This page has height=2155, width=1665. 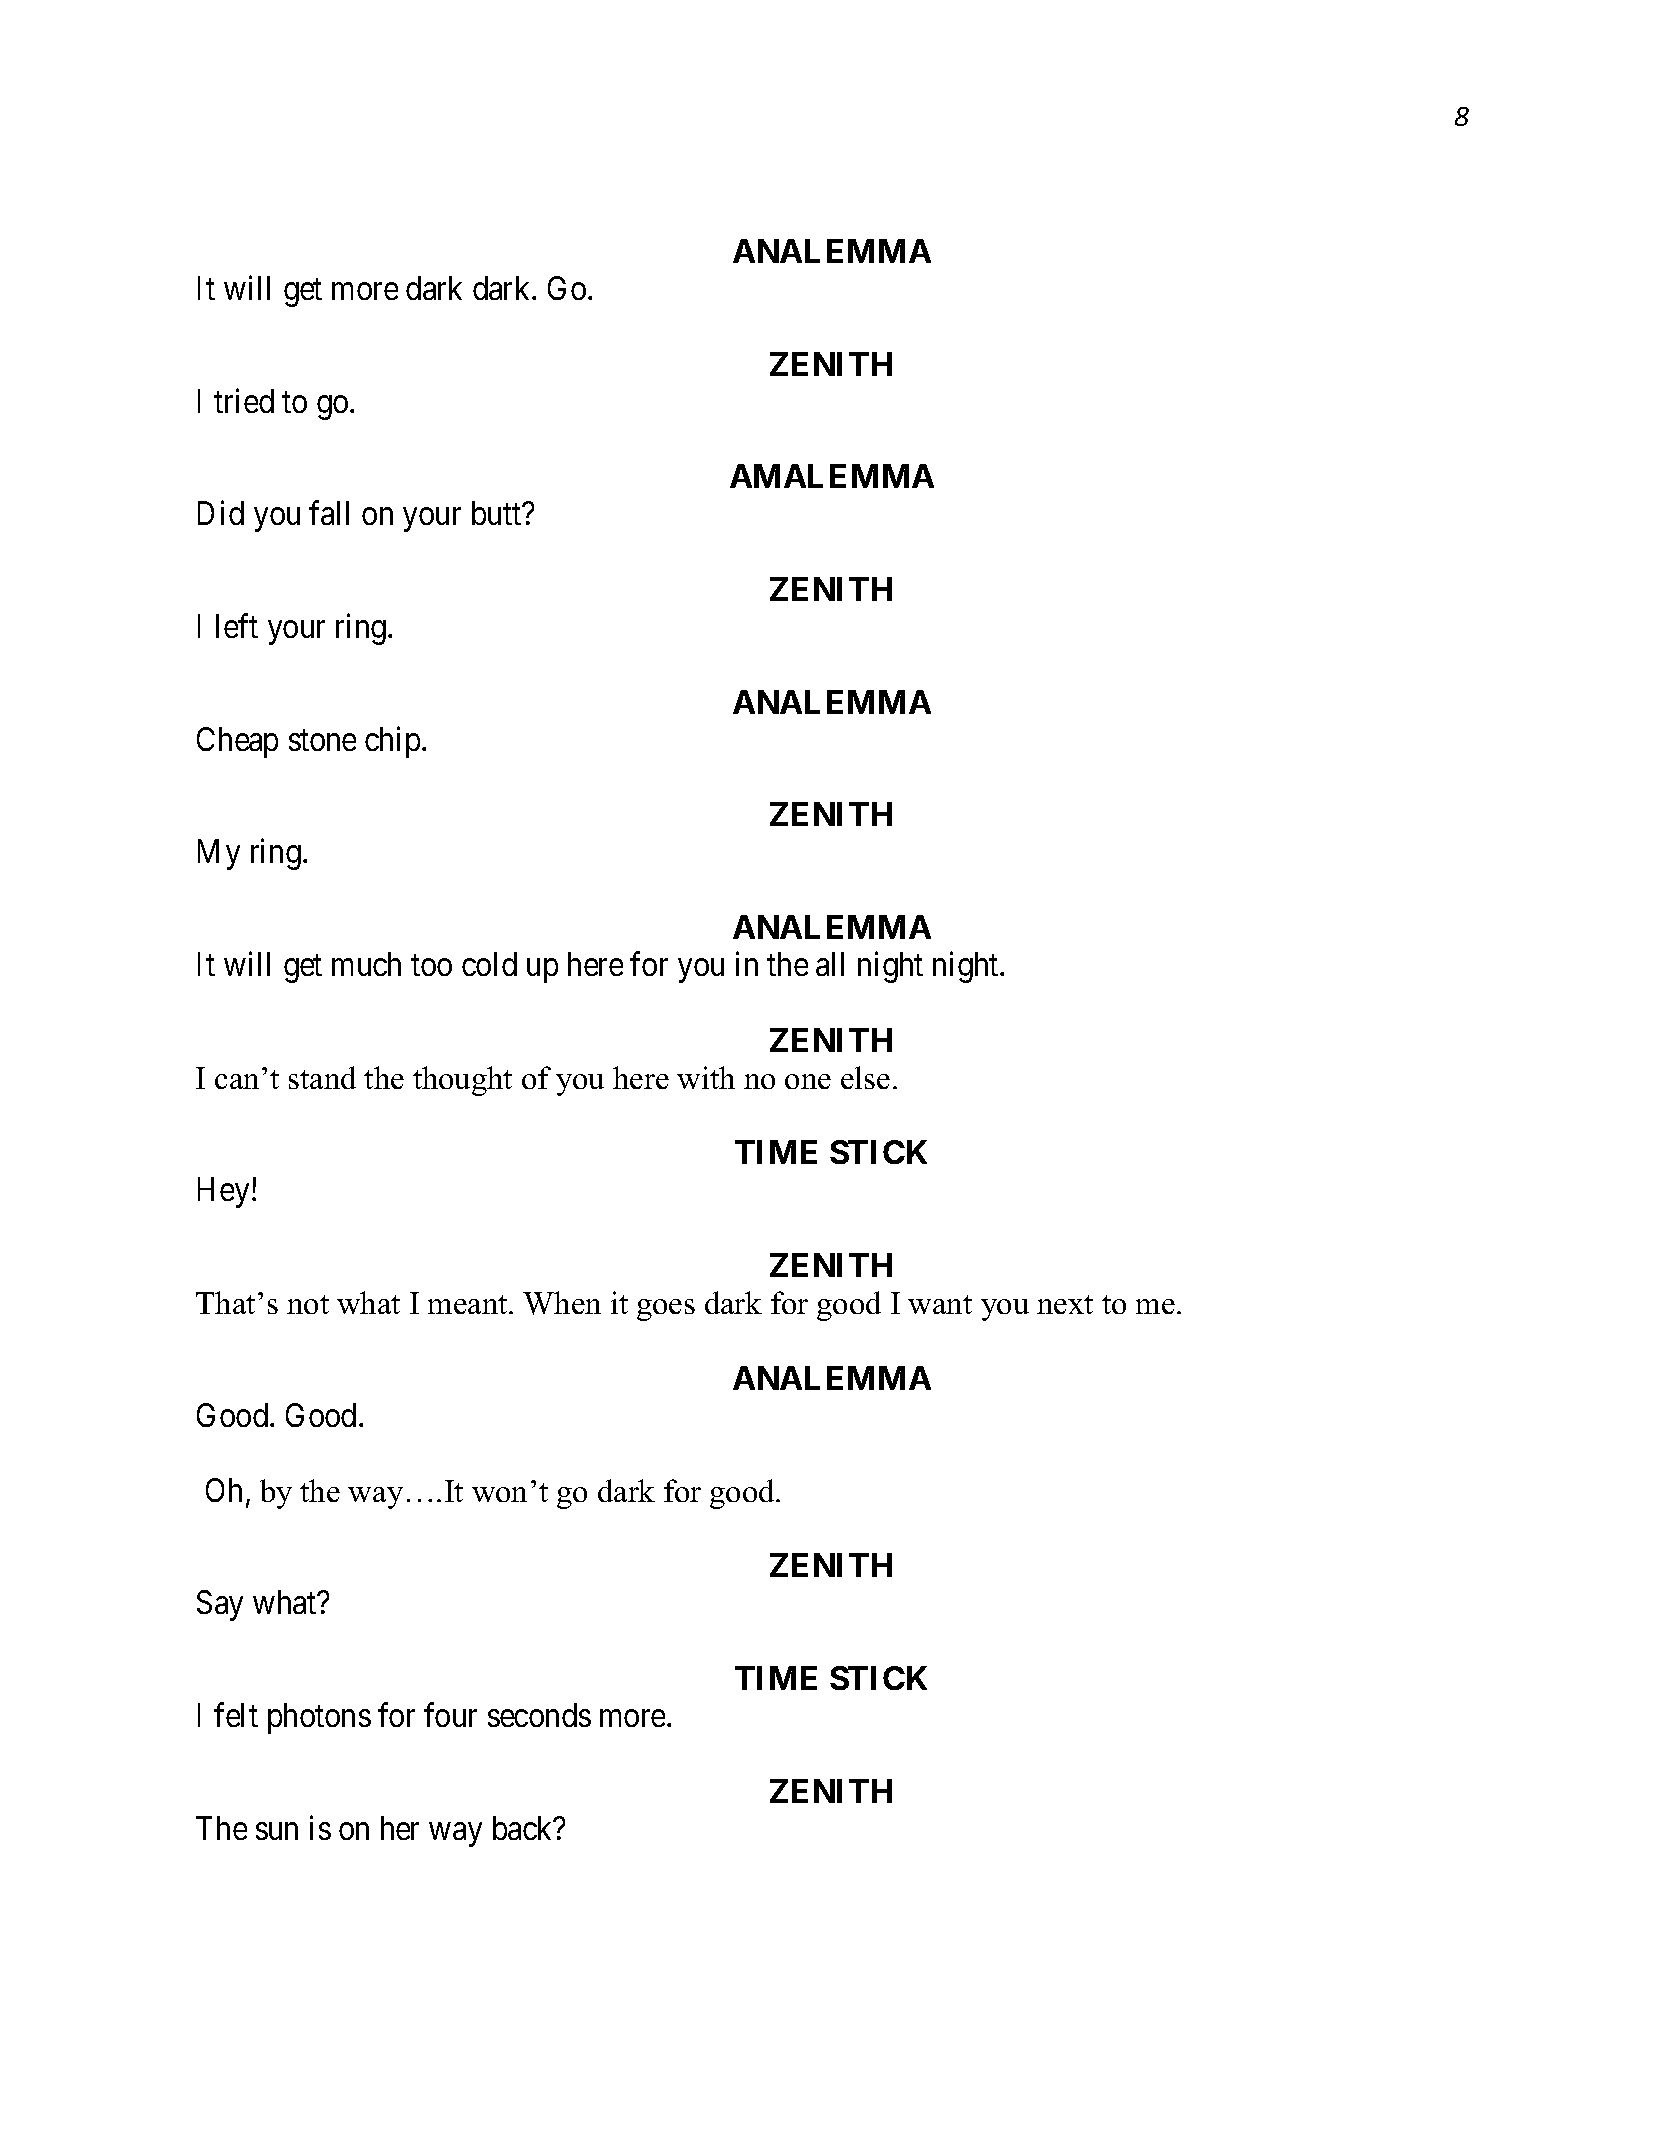 I want to click on stand, so click(x=322, y=1077).
